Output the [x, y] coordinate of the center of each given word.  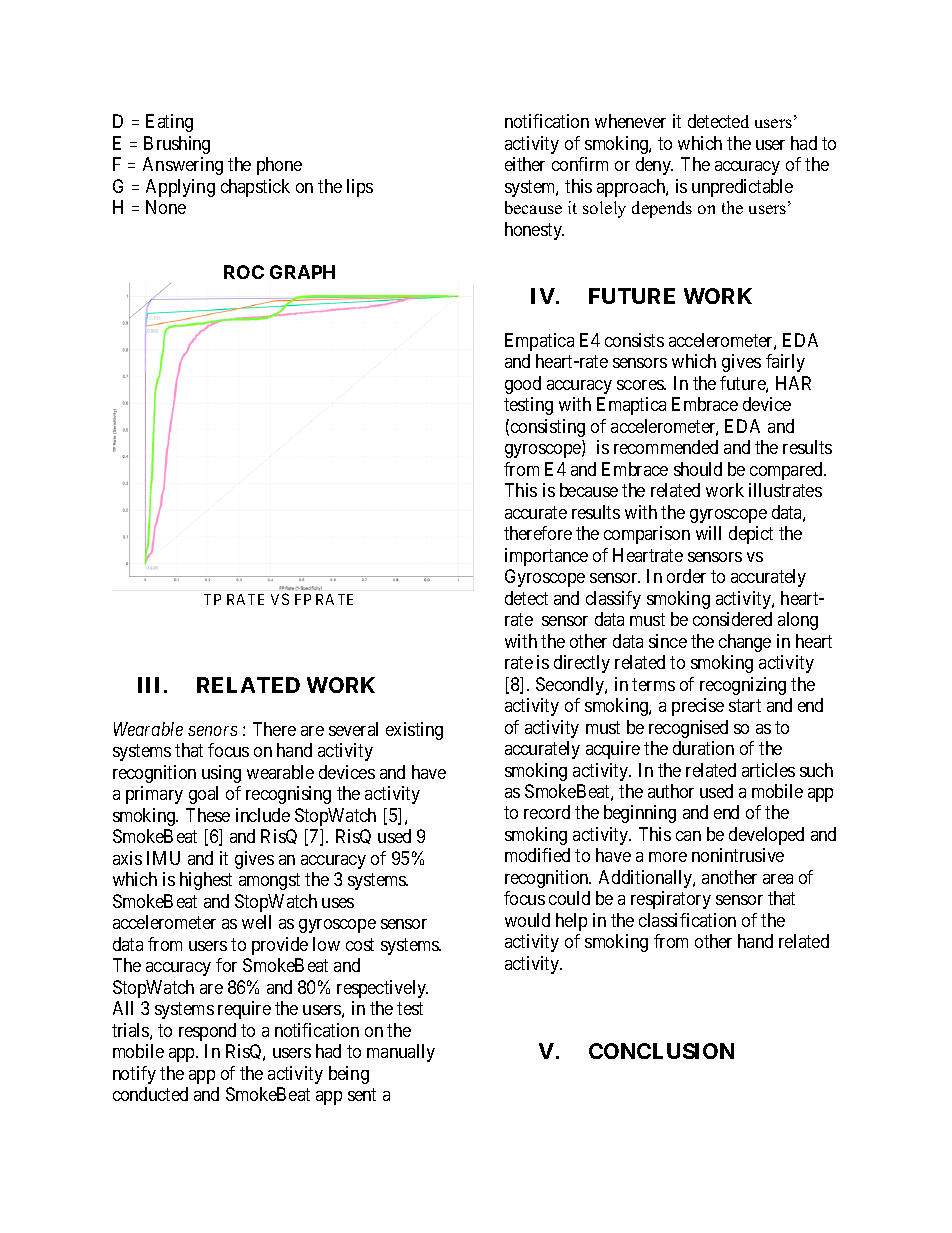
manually [401, 1053]
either [525, 164]
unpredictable [742, 188]
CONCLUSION [661, 1051]
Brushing [177, 145]
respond [207, 1032]
